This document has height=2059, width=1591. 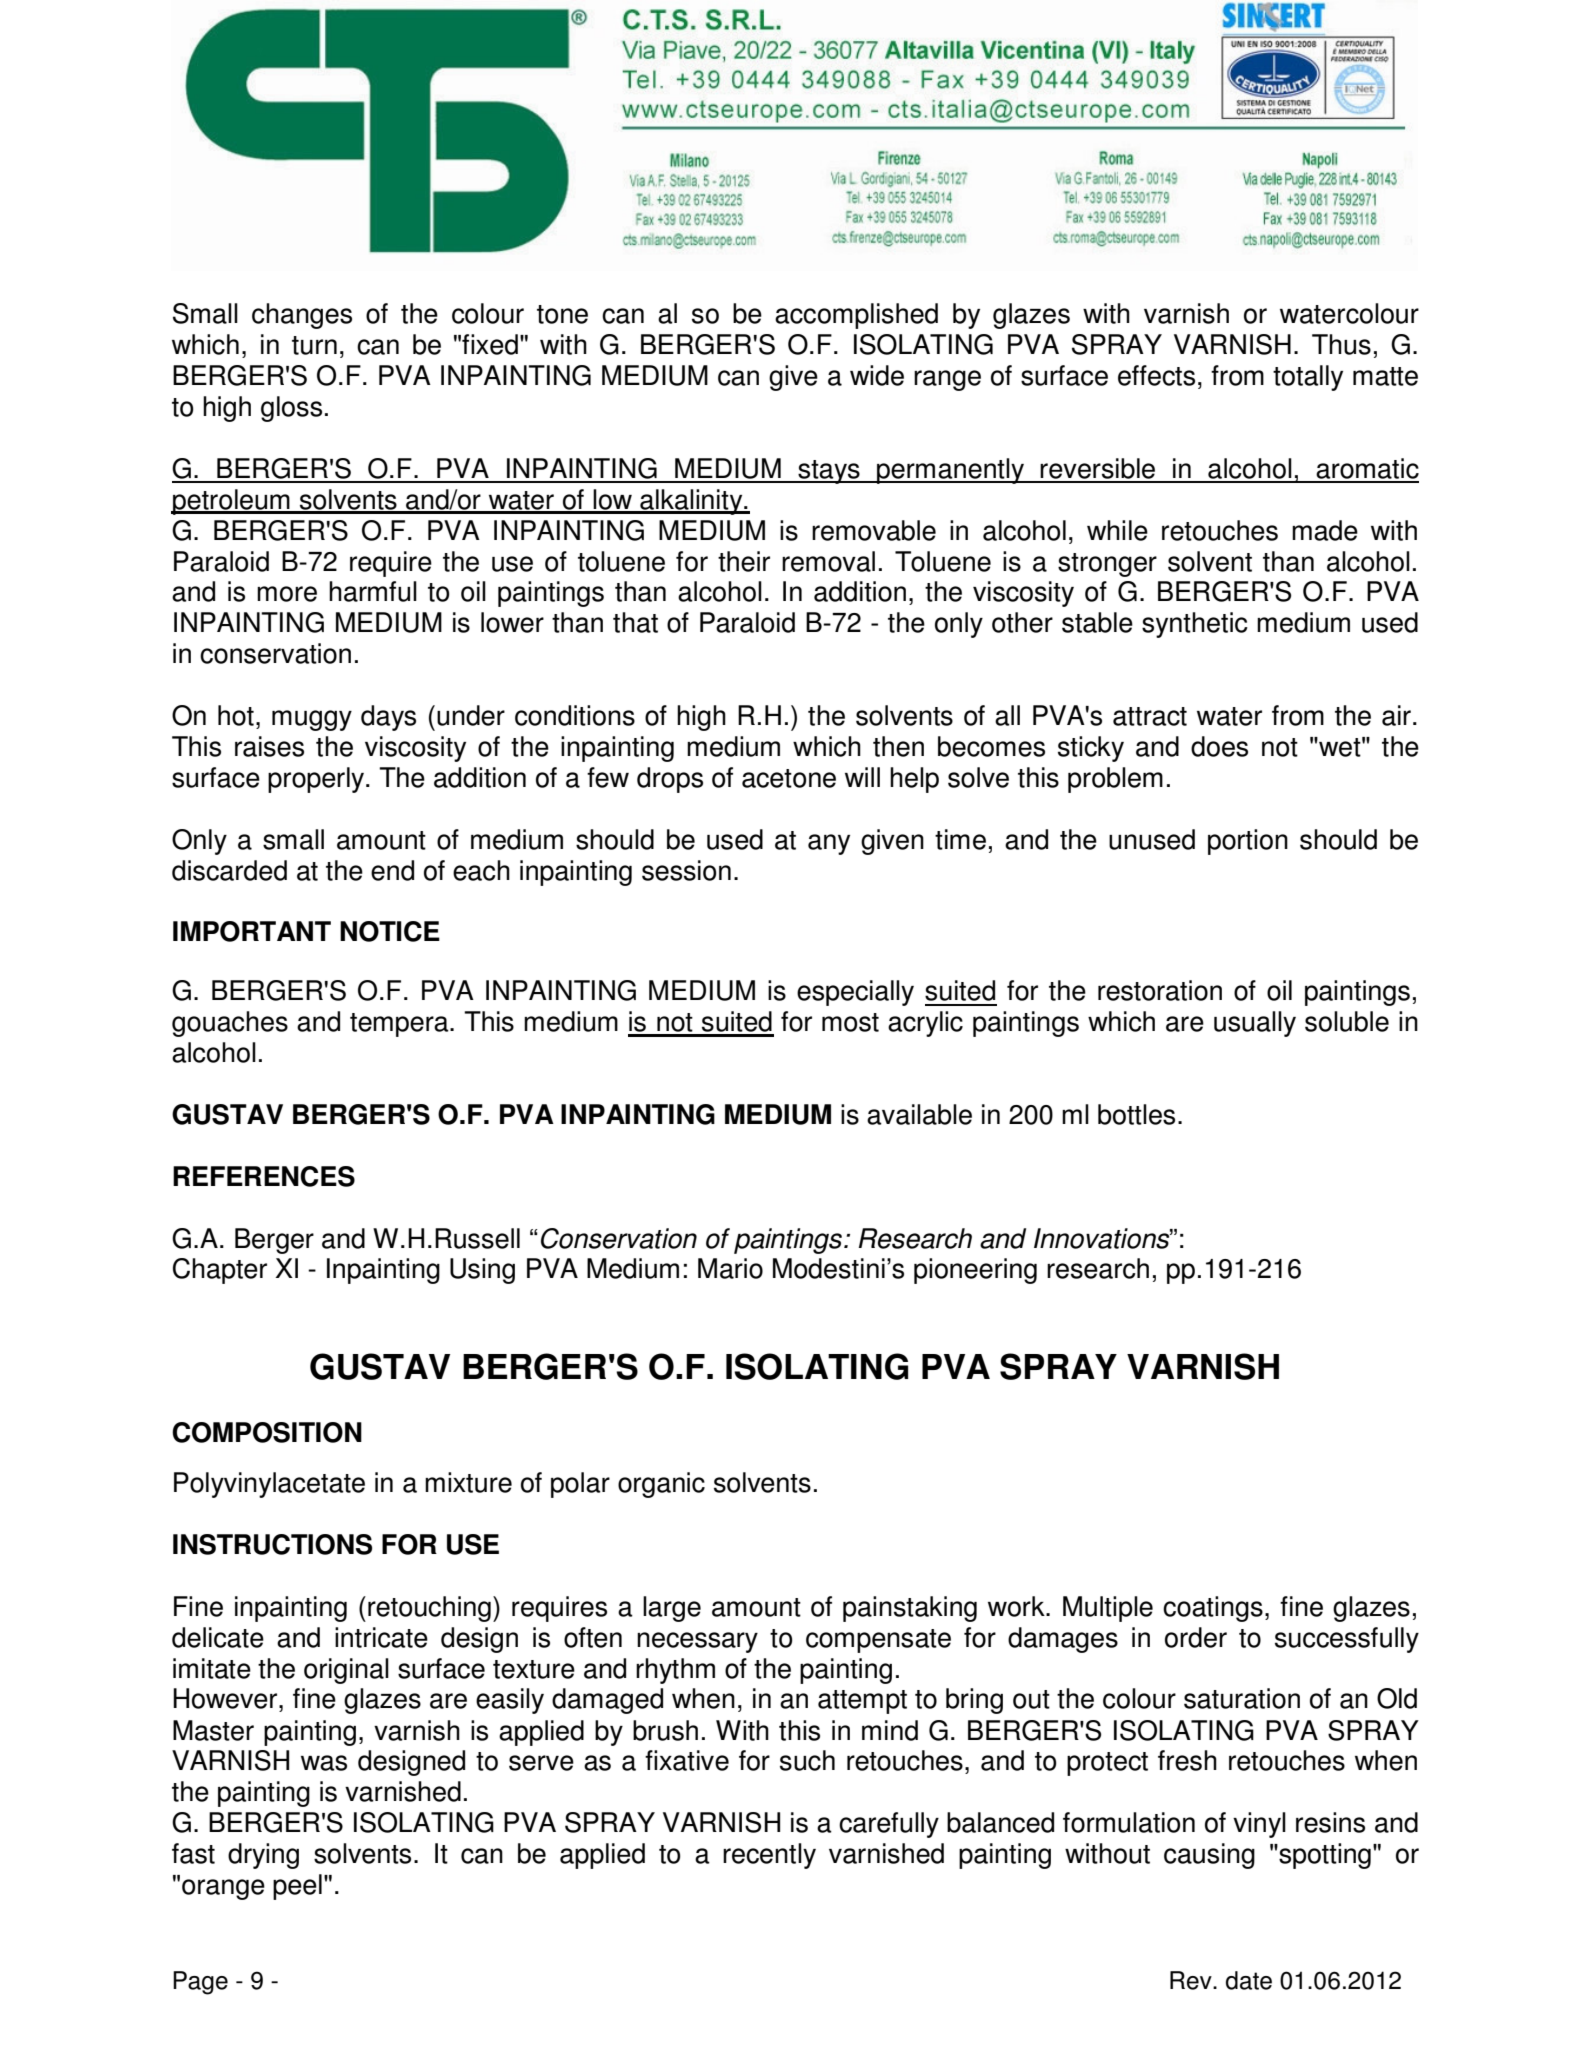 I want to click on wide, so click(x=877, y=375).
